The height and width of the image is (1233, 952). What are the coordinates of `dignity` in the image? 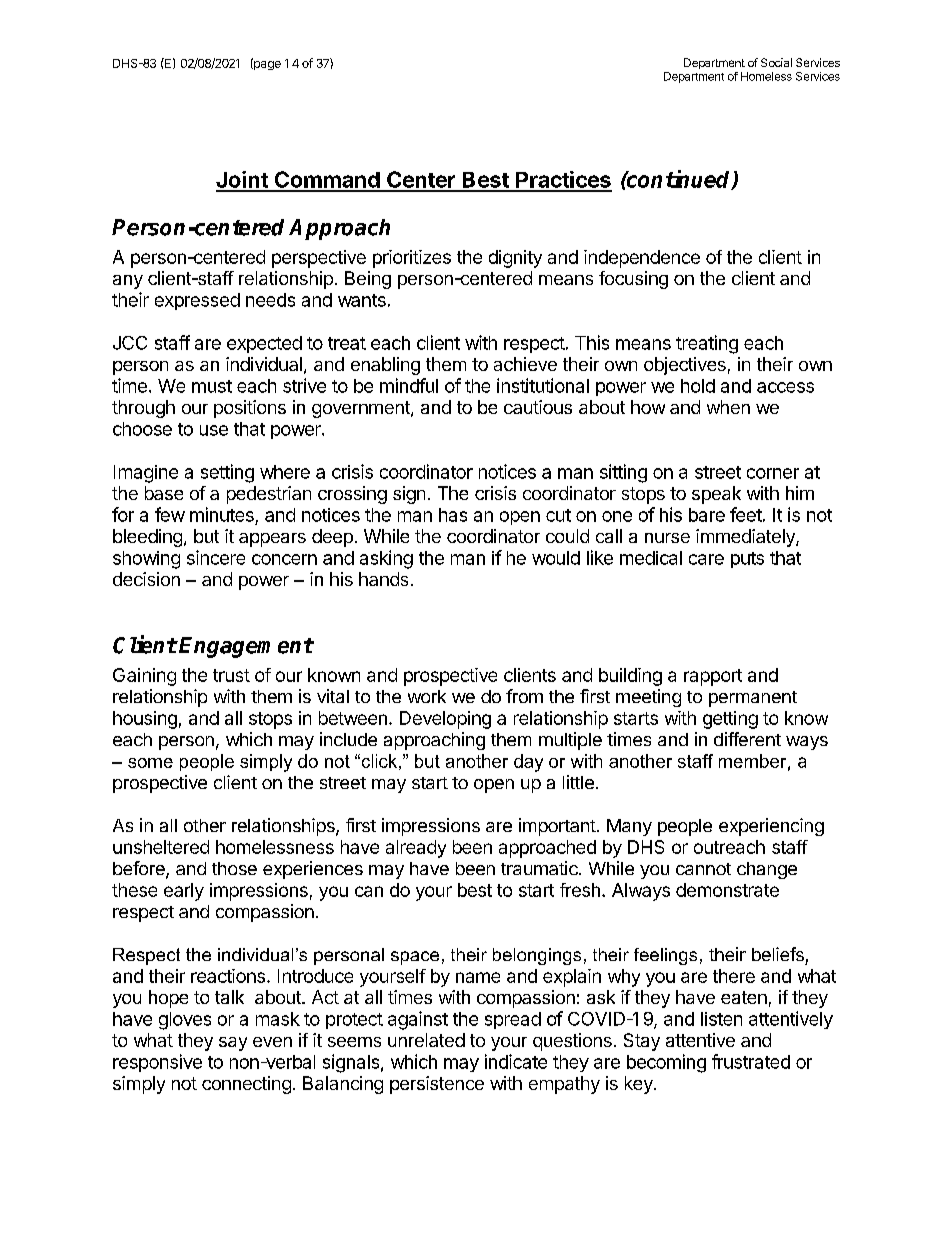 It's located at (515, 259).
